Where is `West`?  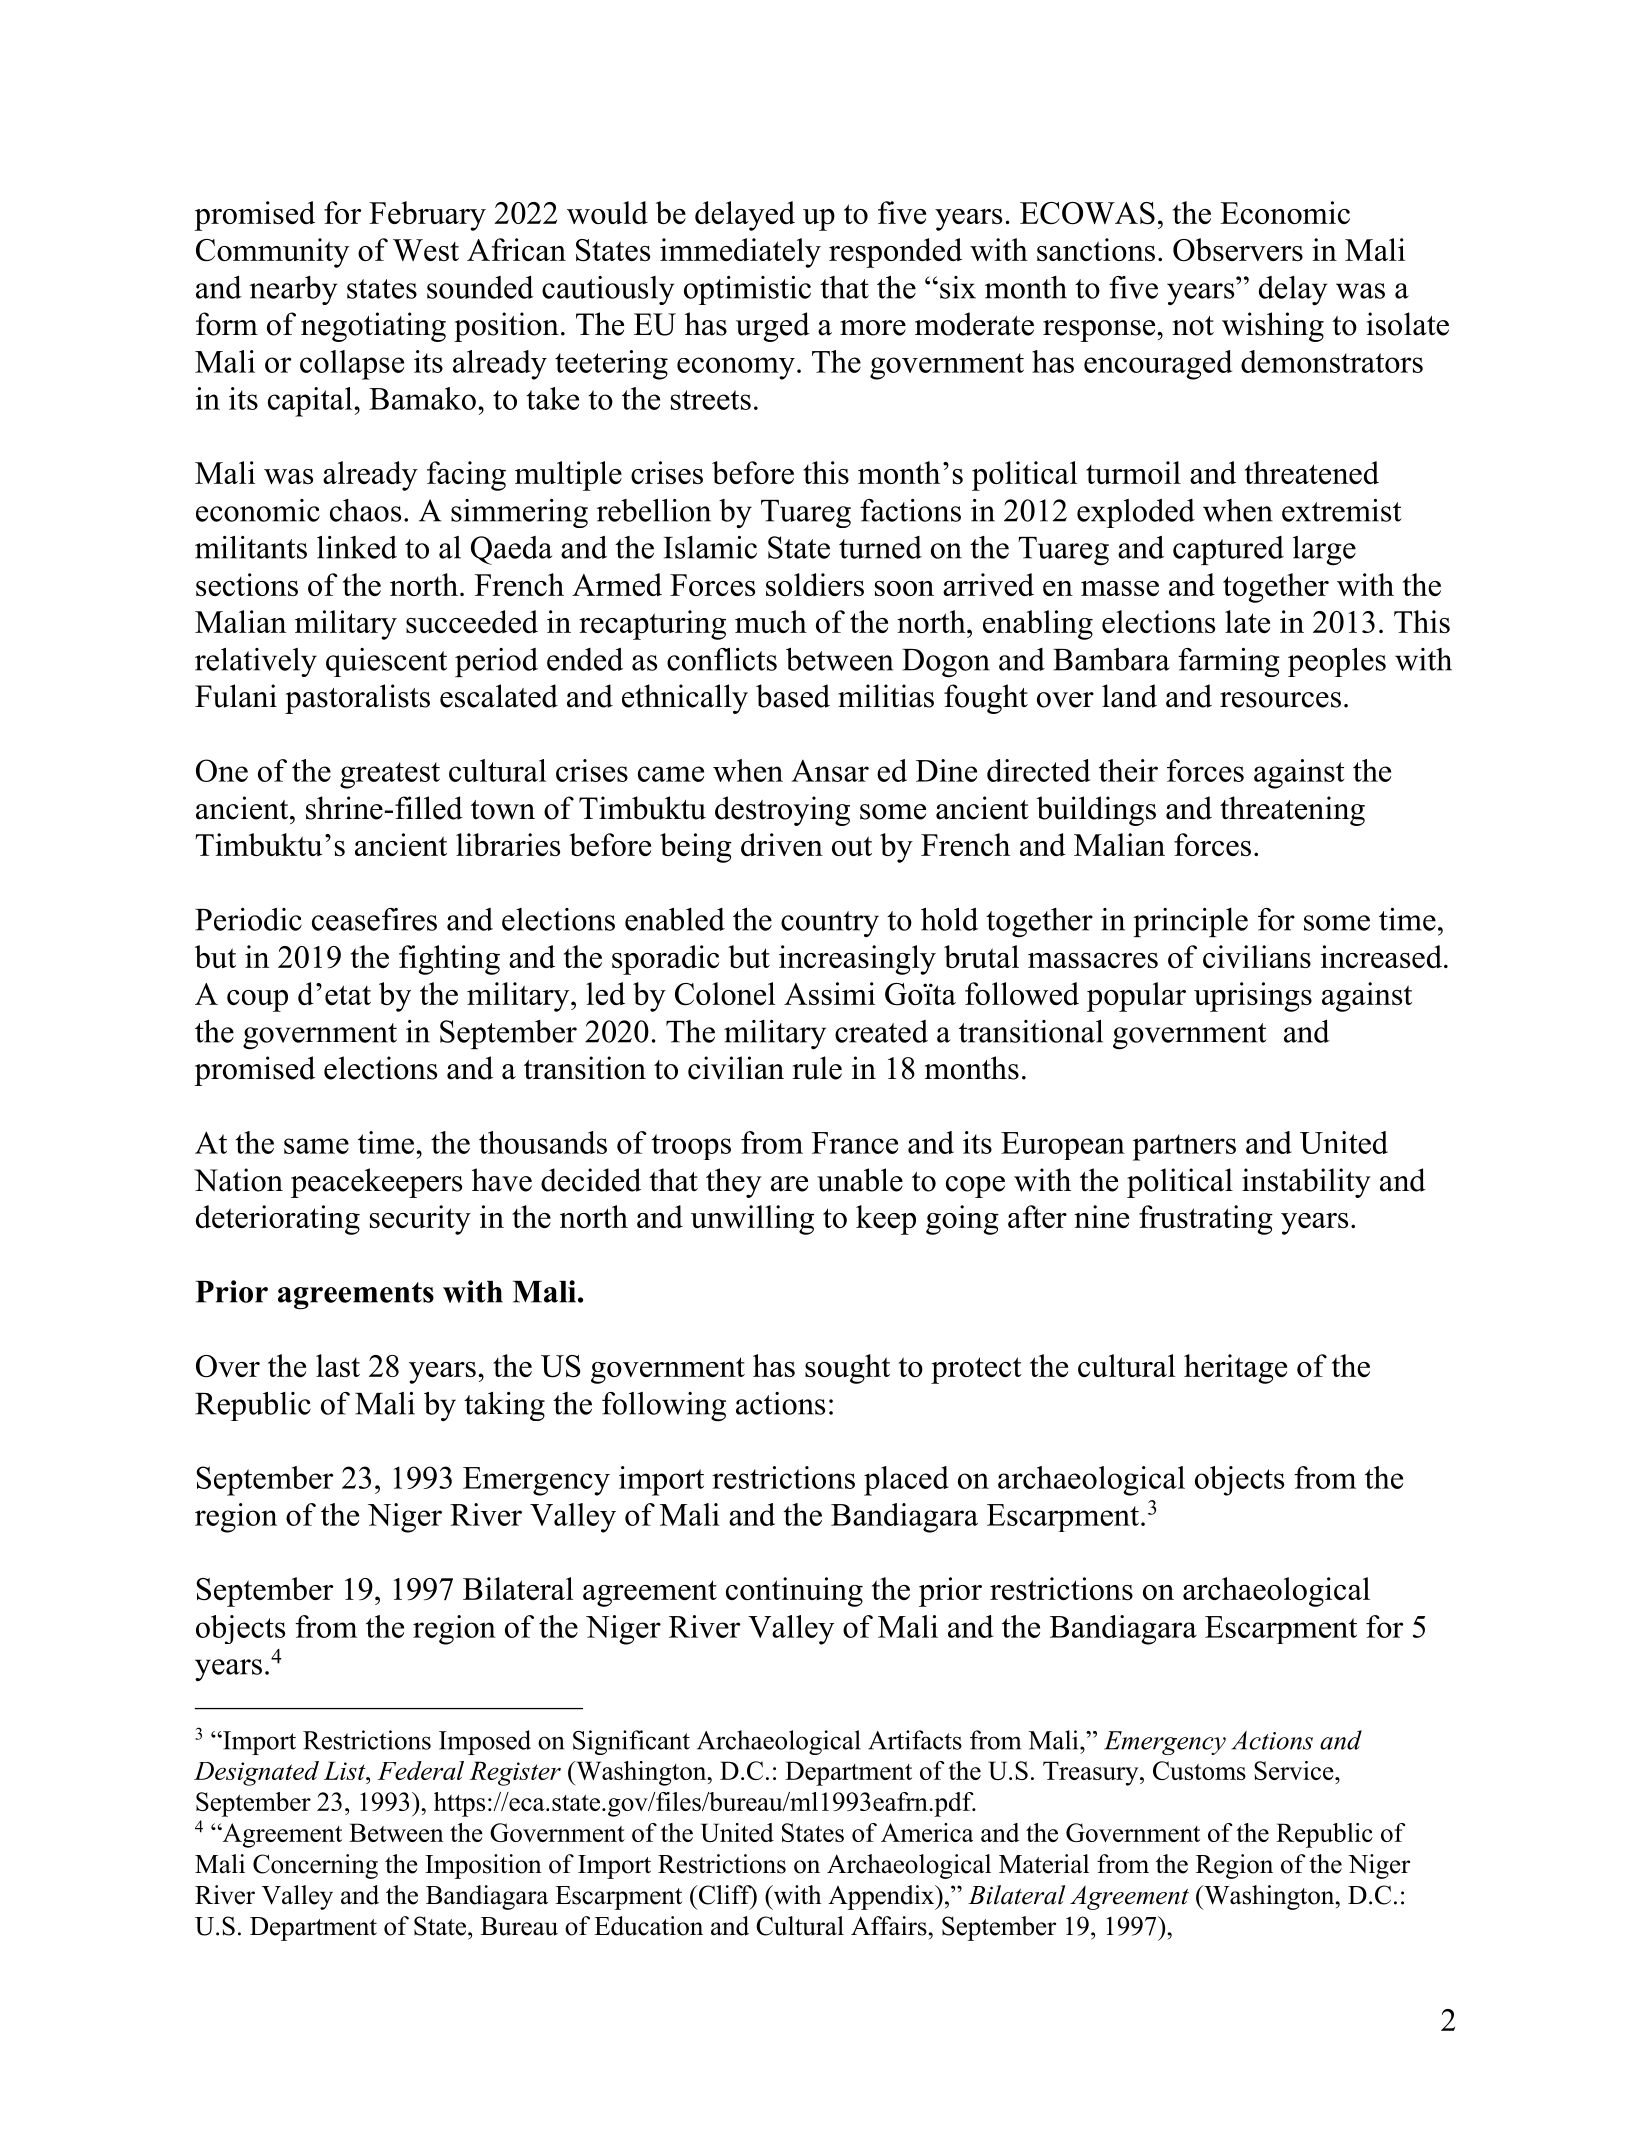
West is located at coordinates (426, 250).
